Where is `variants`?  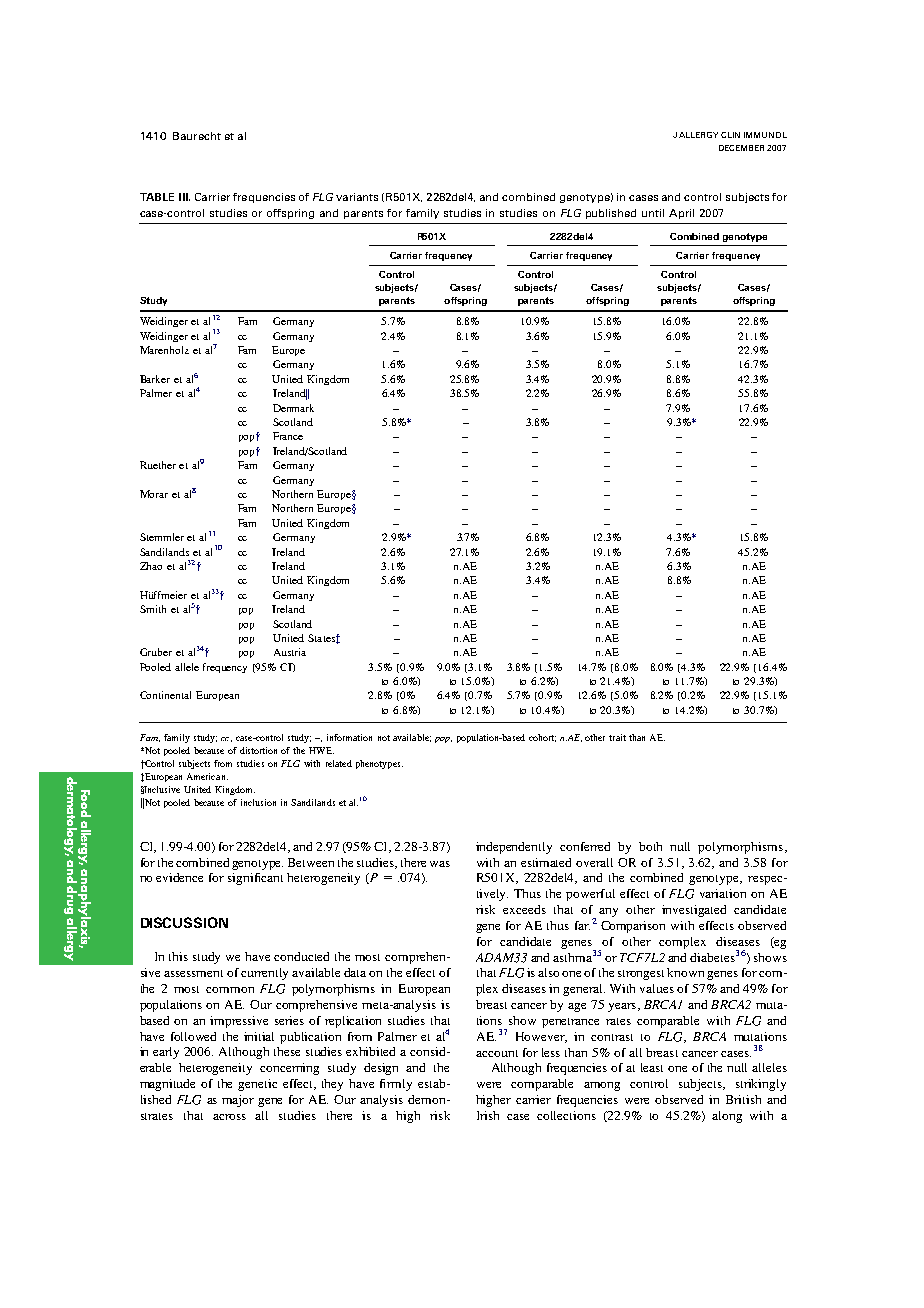 variants is located at coordinates (357, 197).
